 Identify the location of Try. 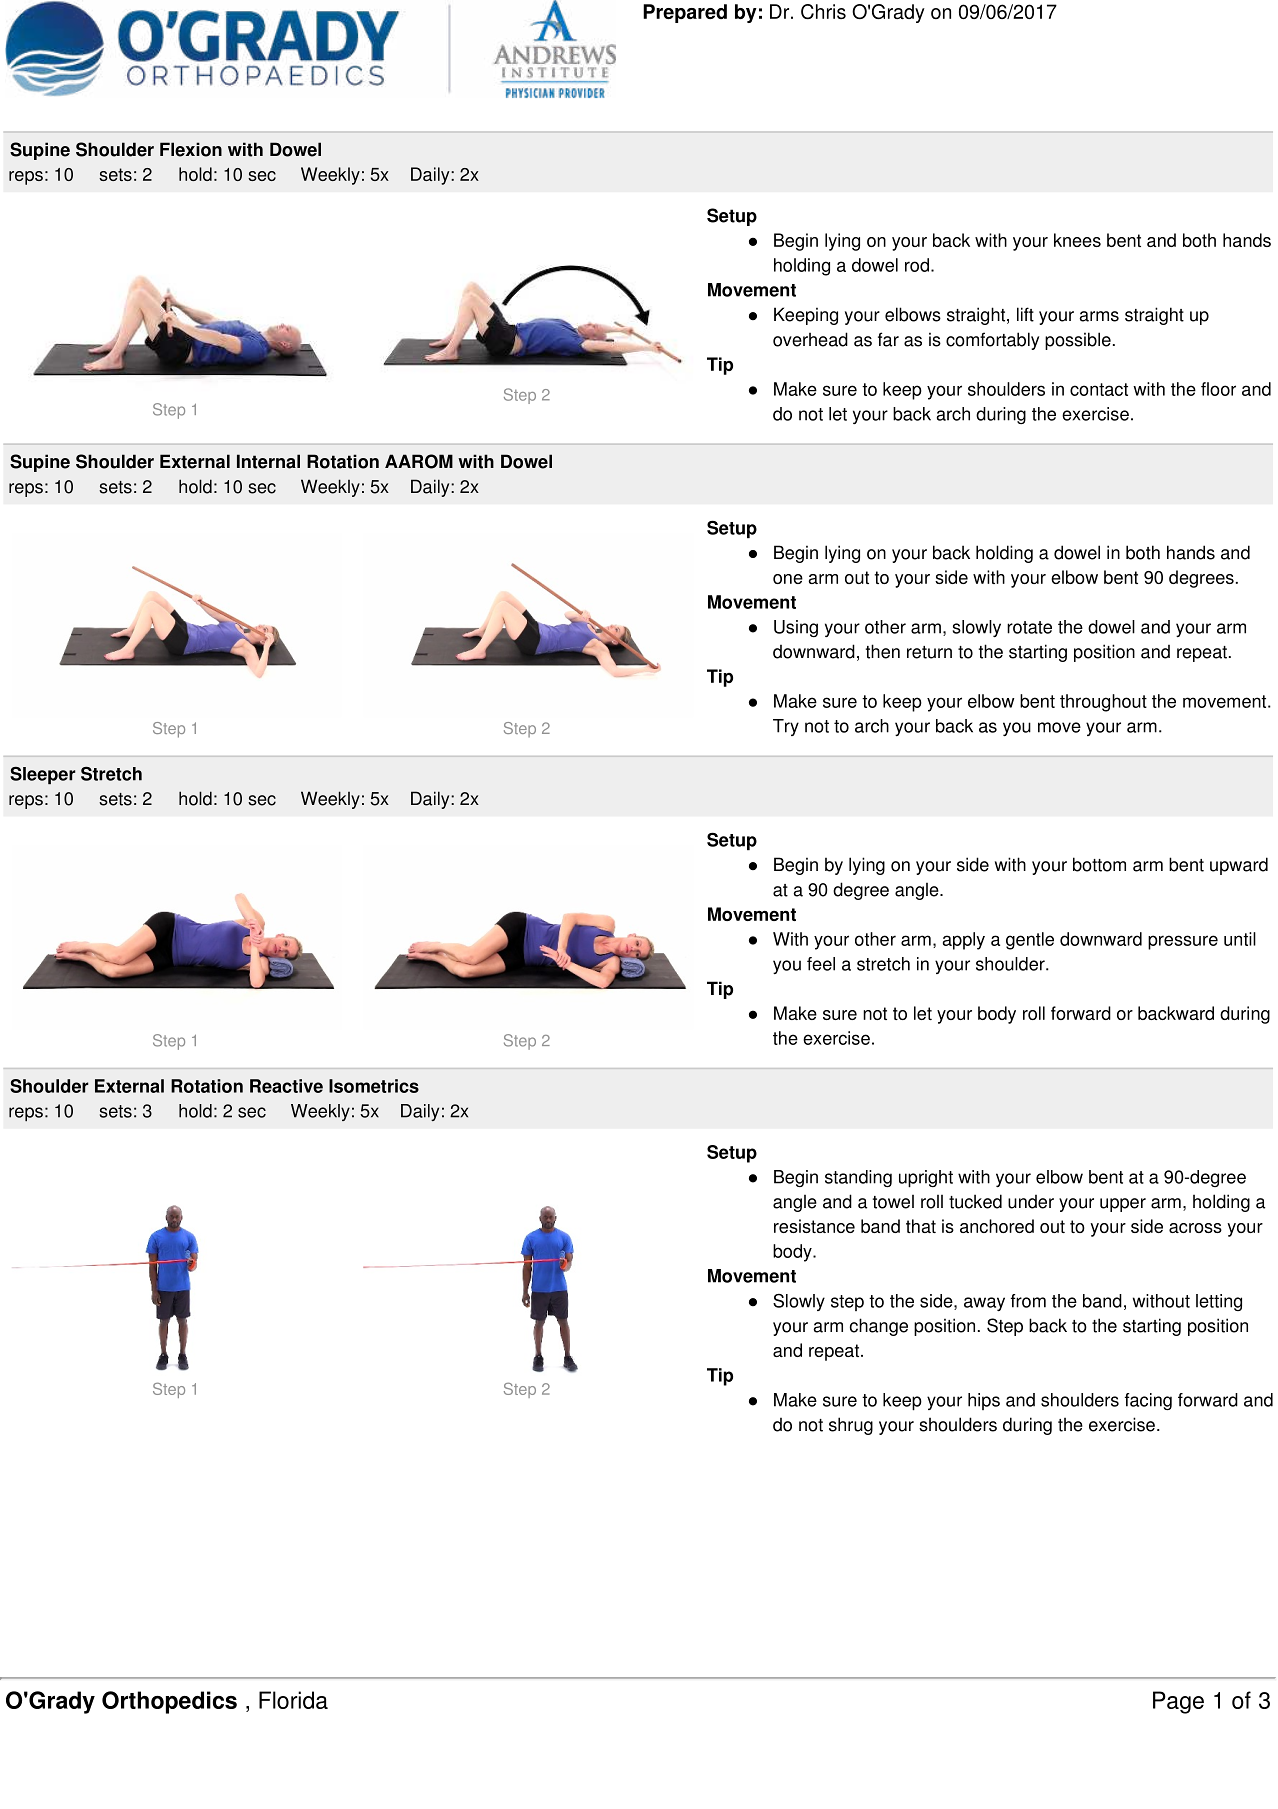
(786, 727).
